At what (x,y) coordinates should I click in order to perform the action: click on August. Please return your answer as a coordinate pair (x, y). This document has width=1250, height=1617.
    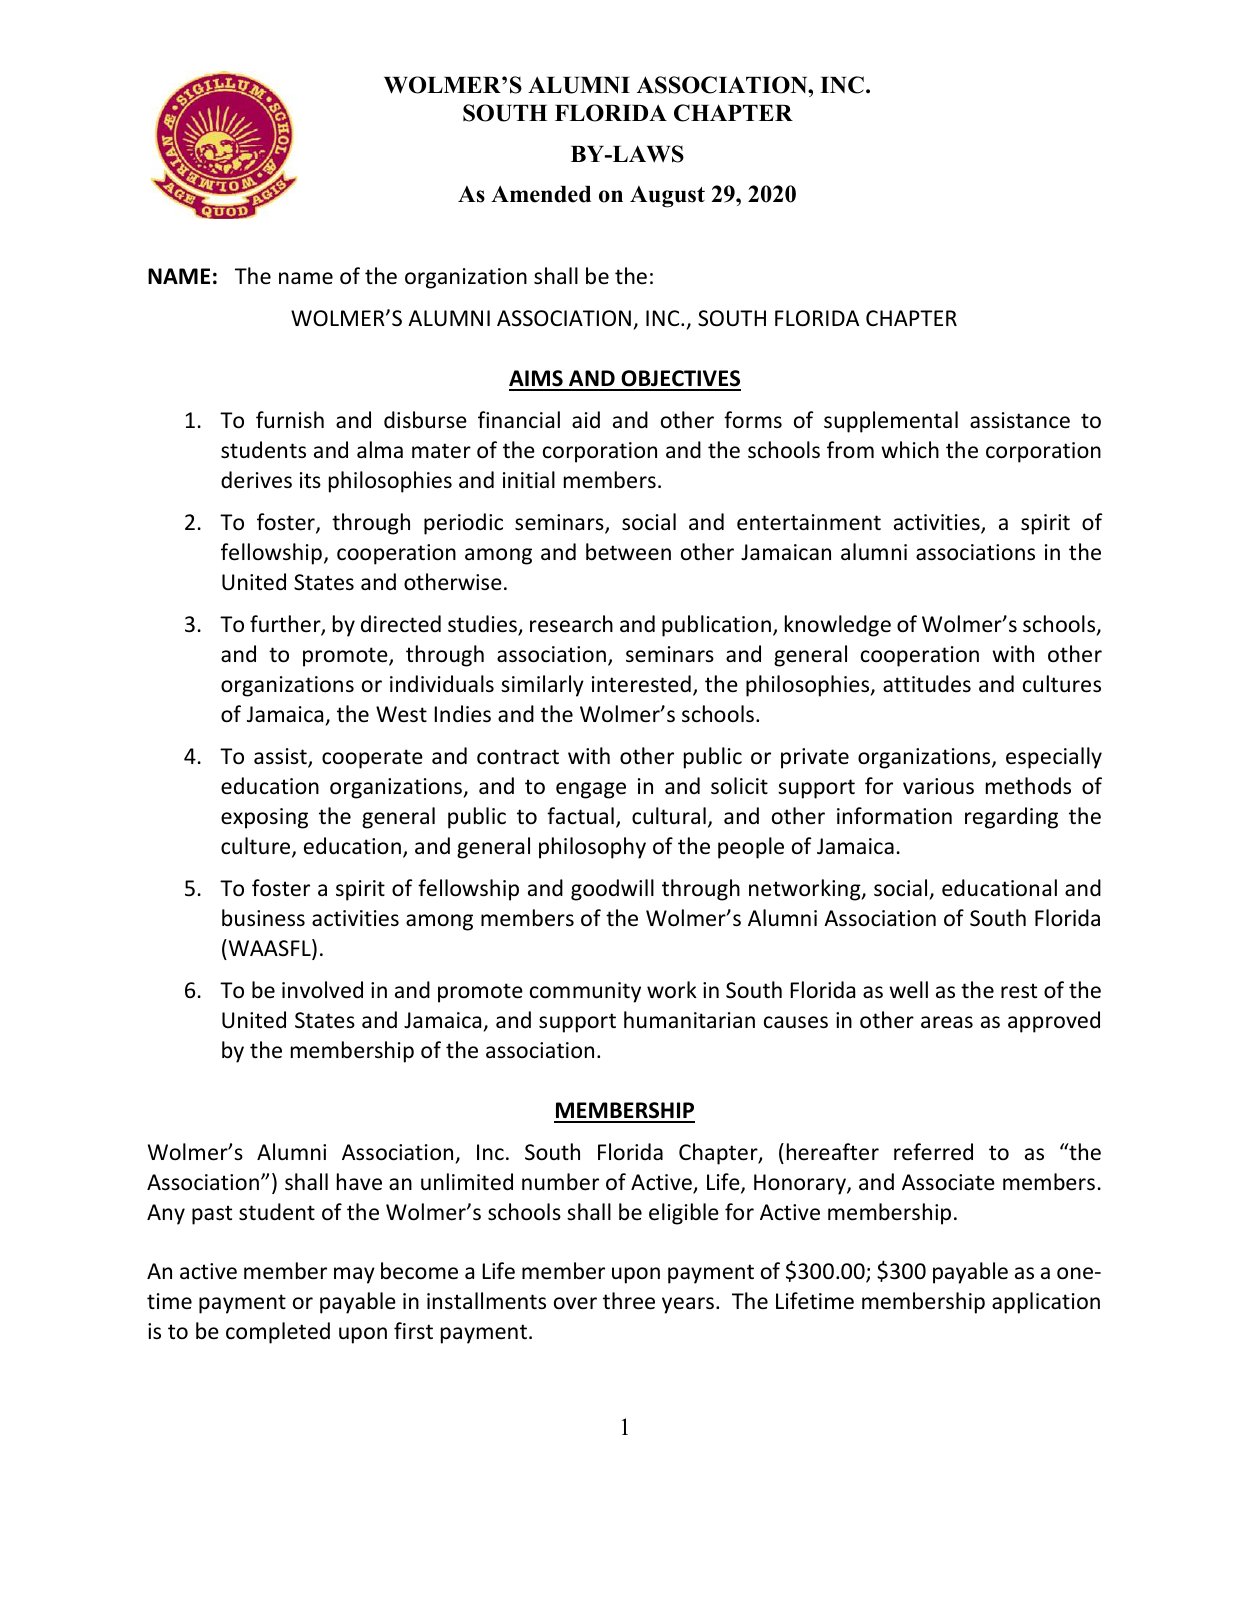
    Looking at the image, I should click on (667, 197).
